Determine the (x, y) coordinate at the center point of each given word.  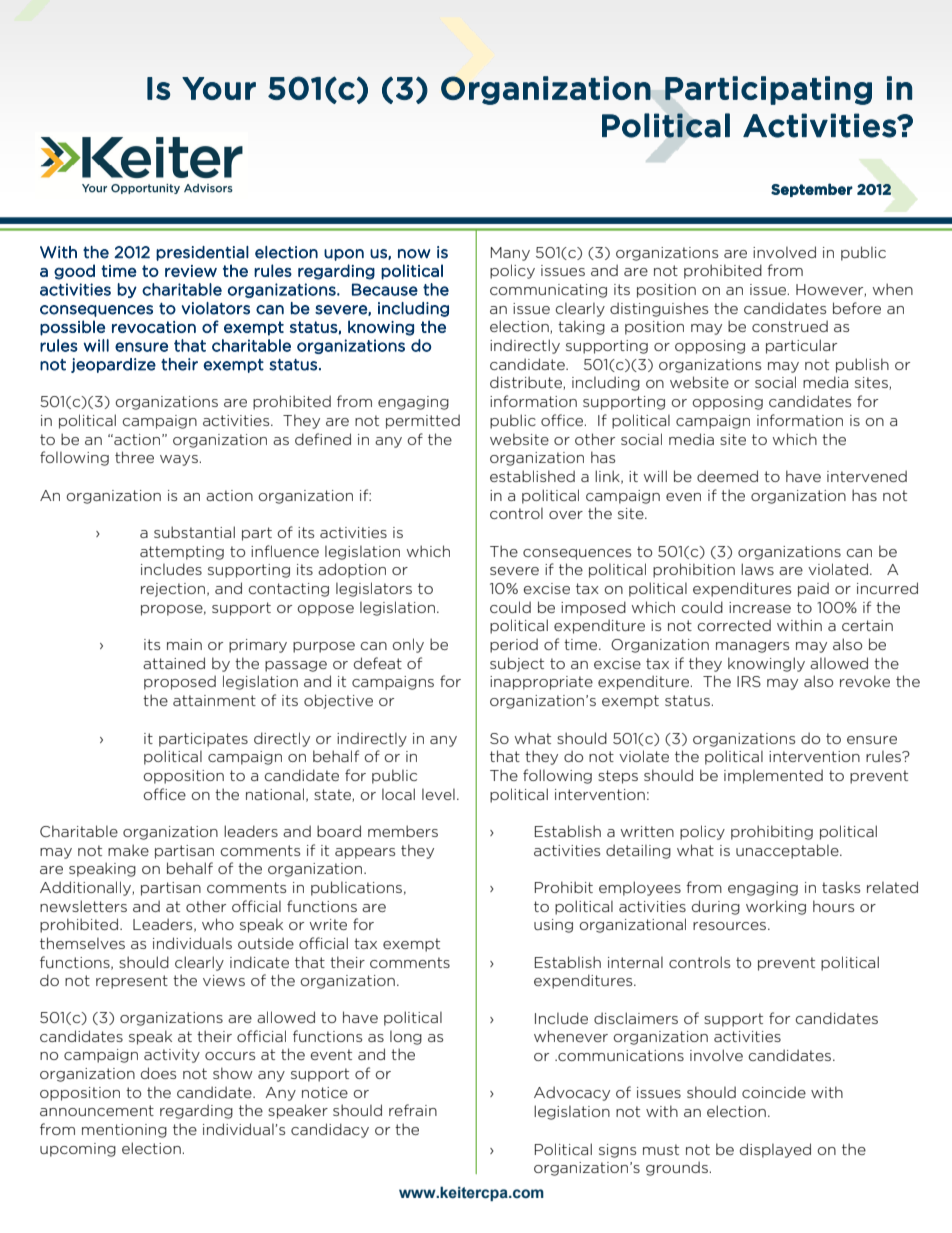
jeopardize (113, 365)
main (184, 644)
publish (862, 365)
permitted (423, 421)
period (514, 645)
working (776, 907)
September (812, 190)
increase (760, 607)
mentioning (124, 1131)
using (553, 926)
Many (510, 254)
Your (219, 88)
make (128, 850)
